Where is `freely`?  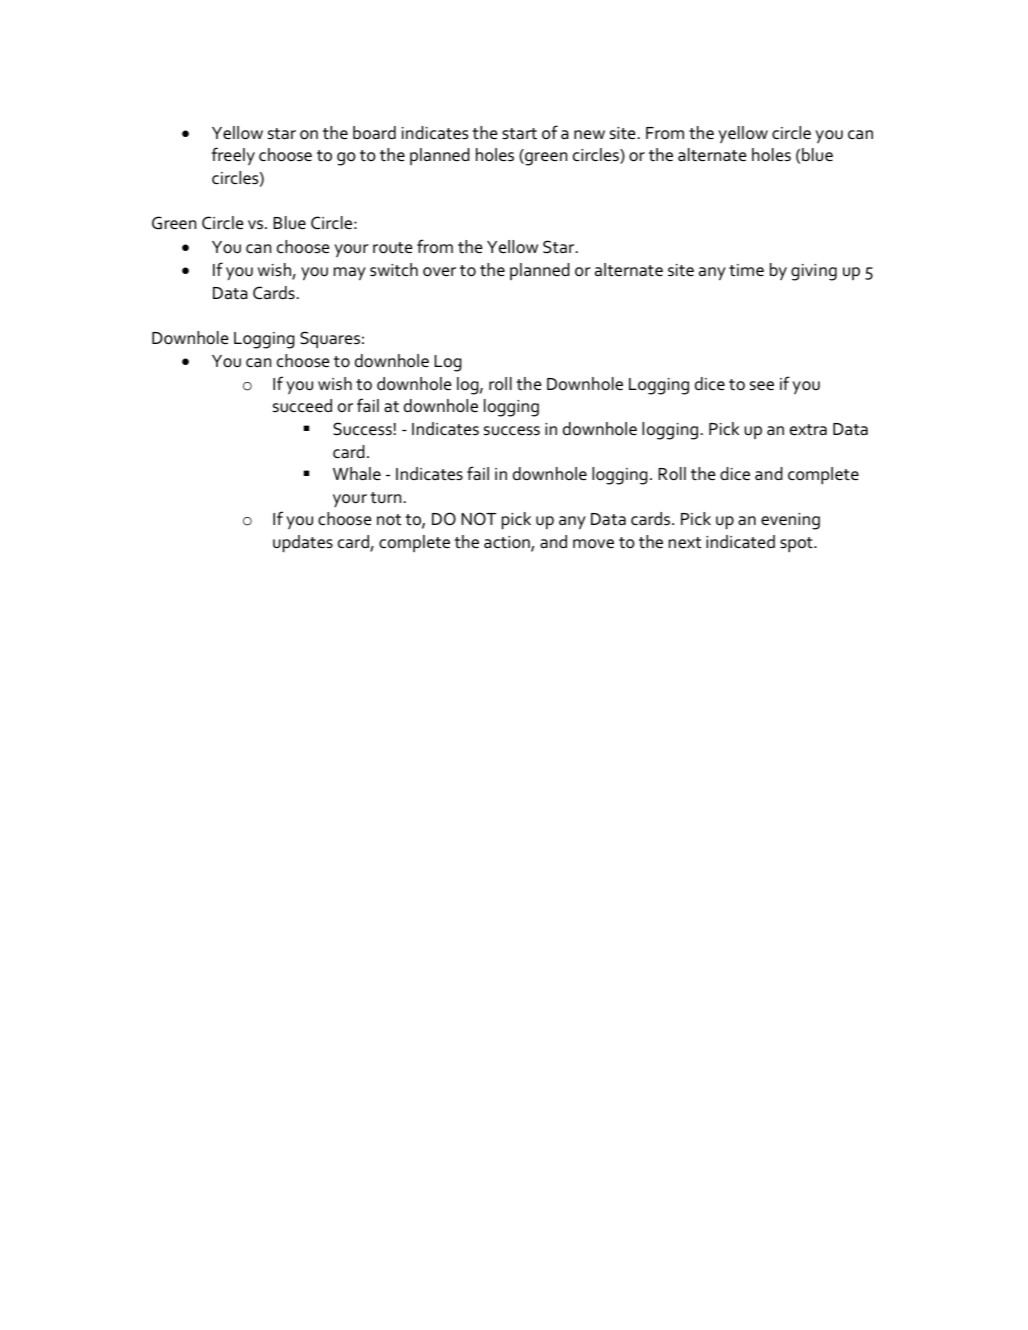 freely is located at coordinates (233, 156).
